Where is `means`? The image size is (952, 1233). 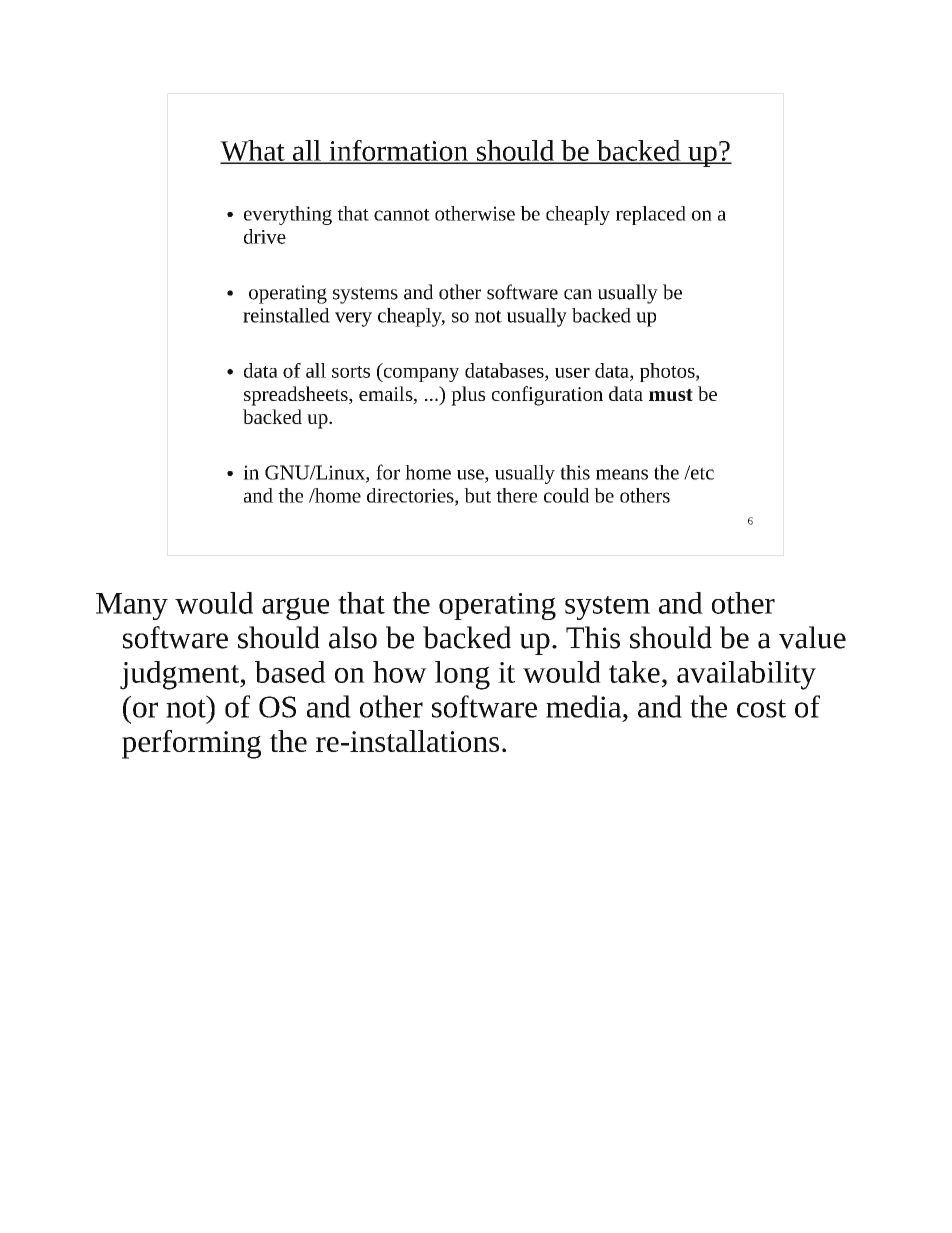
means is located at coordinates (622, 474).
